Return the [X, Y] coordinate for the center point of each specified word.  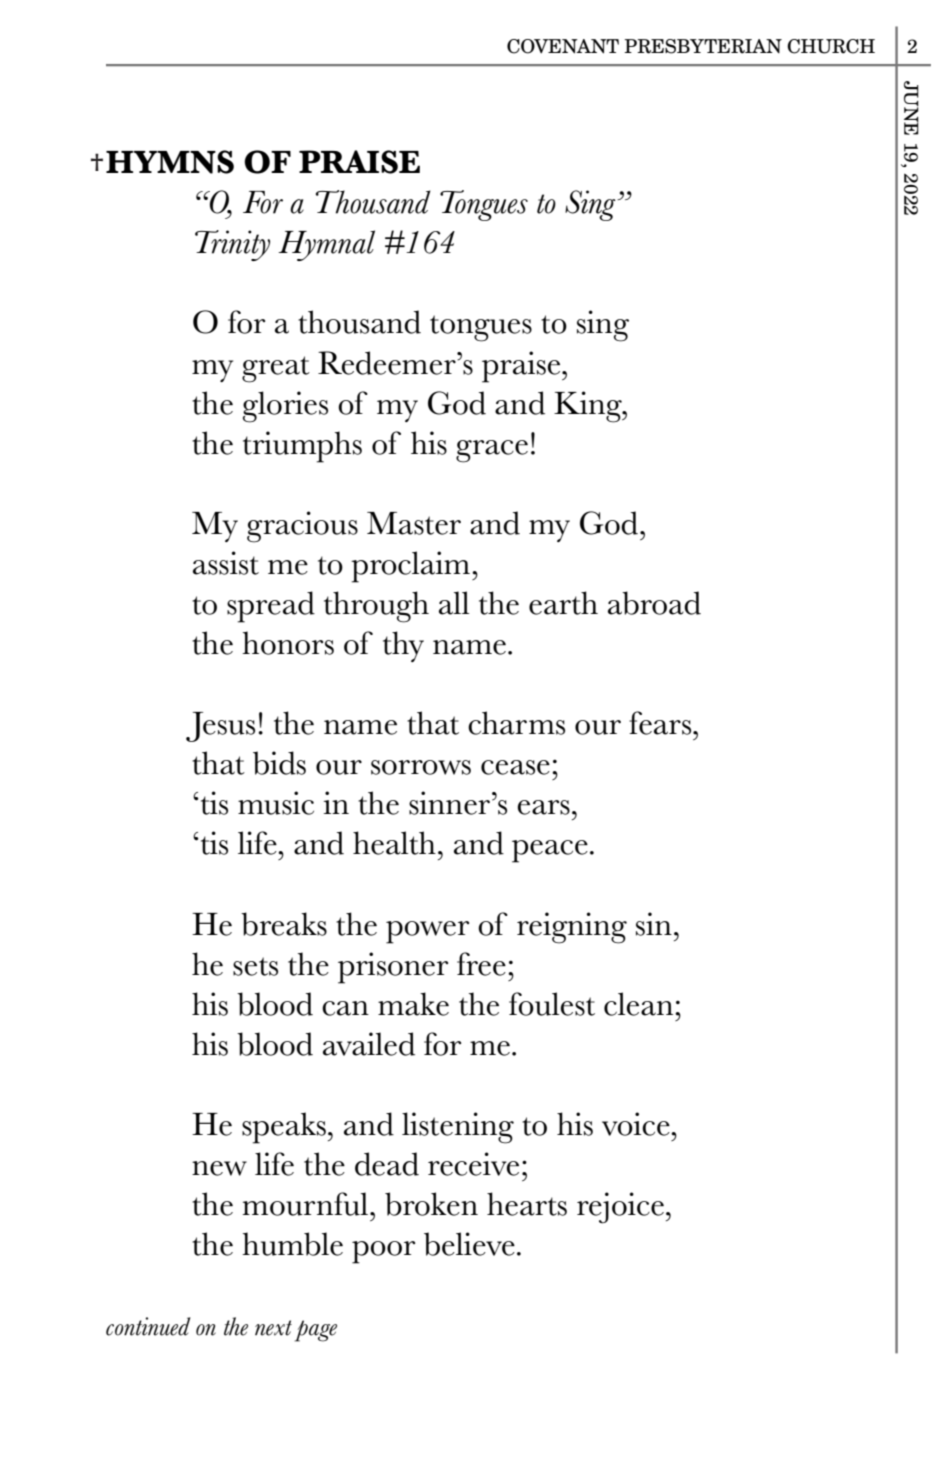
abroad [654, 603]
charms [516, 723]
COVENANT [563, 46]
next [273, 1328]
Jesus [220, 727]
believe [469, 1244]
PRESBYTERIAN [703, 46]
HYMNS [170, 162]
